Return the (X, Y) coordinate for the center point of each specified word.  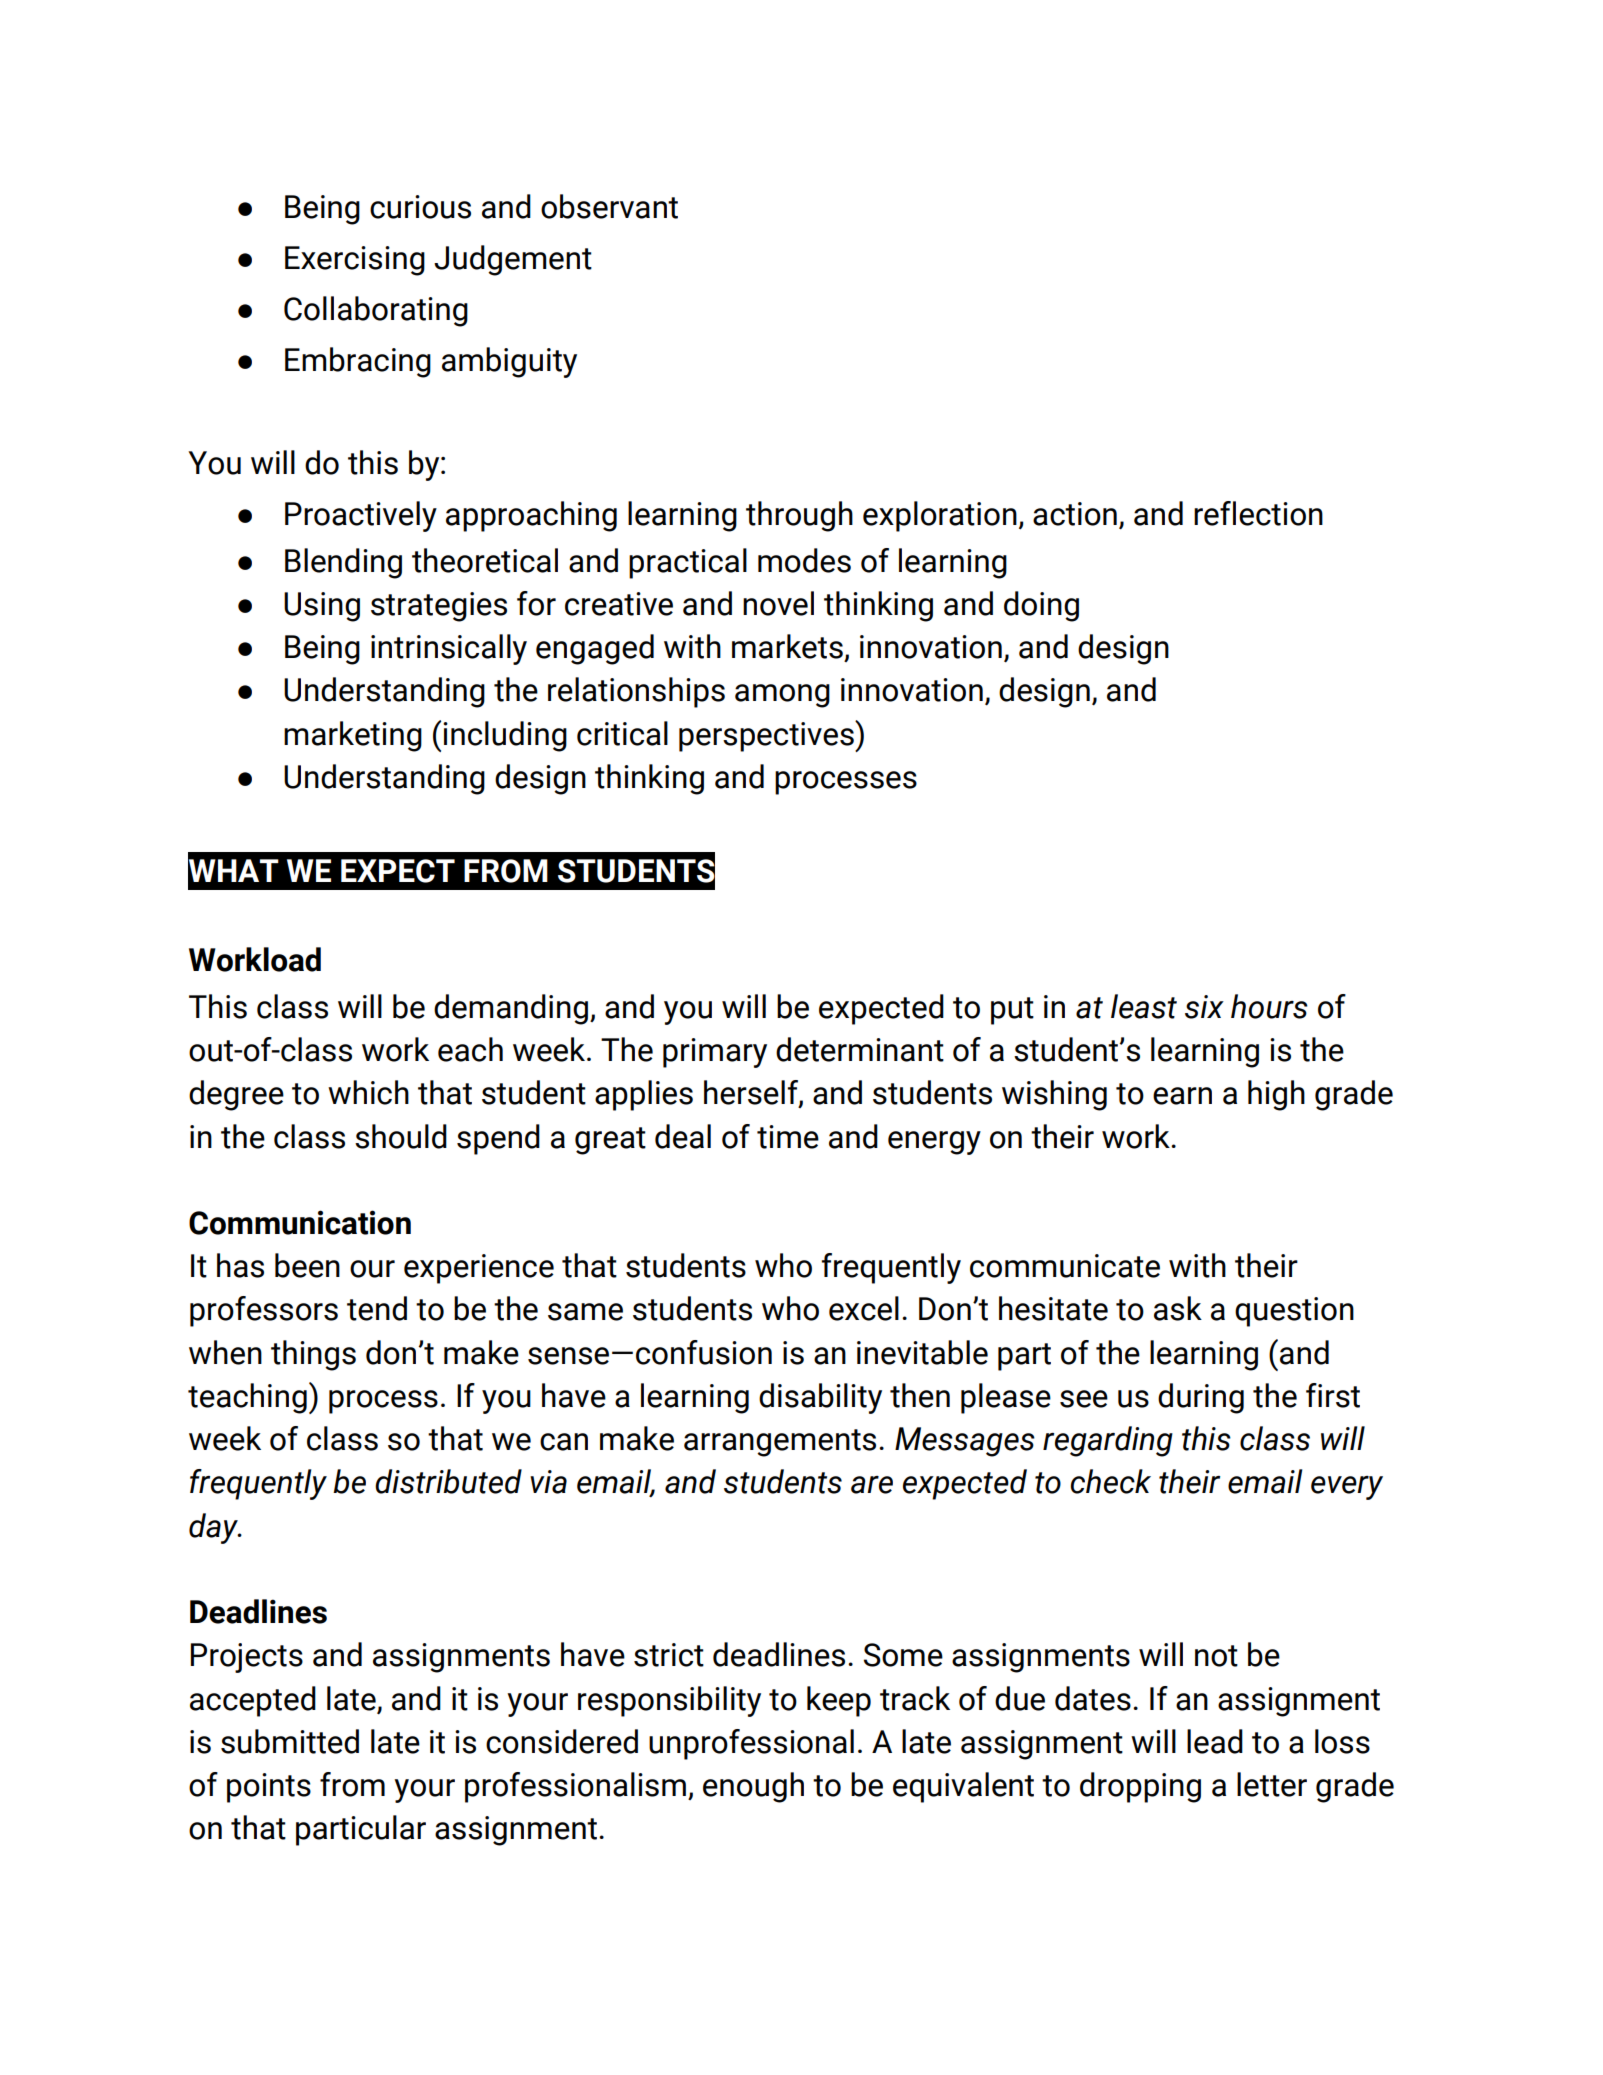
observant (609, 206)
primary (715, 1053)
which (368, 1092)
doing (1041, 606)
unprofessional (751, 1744)
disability (820, 1398)
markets (787, 646)
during (1201, 1398)
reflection (1258, 513)
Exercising (355, 261)
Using (322, 607)
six (1204, 1007)
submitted (290, 1741)
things (313, 1355)
